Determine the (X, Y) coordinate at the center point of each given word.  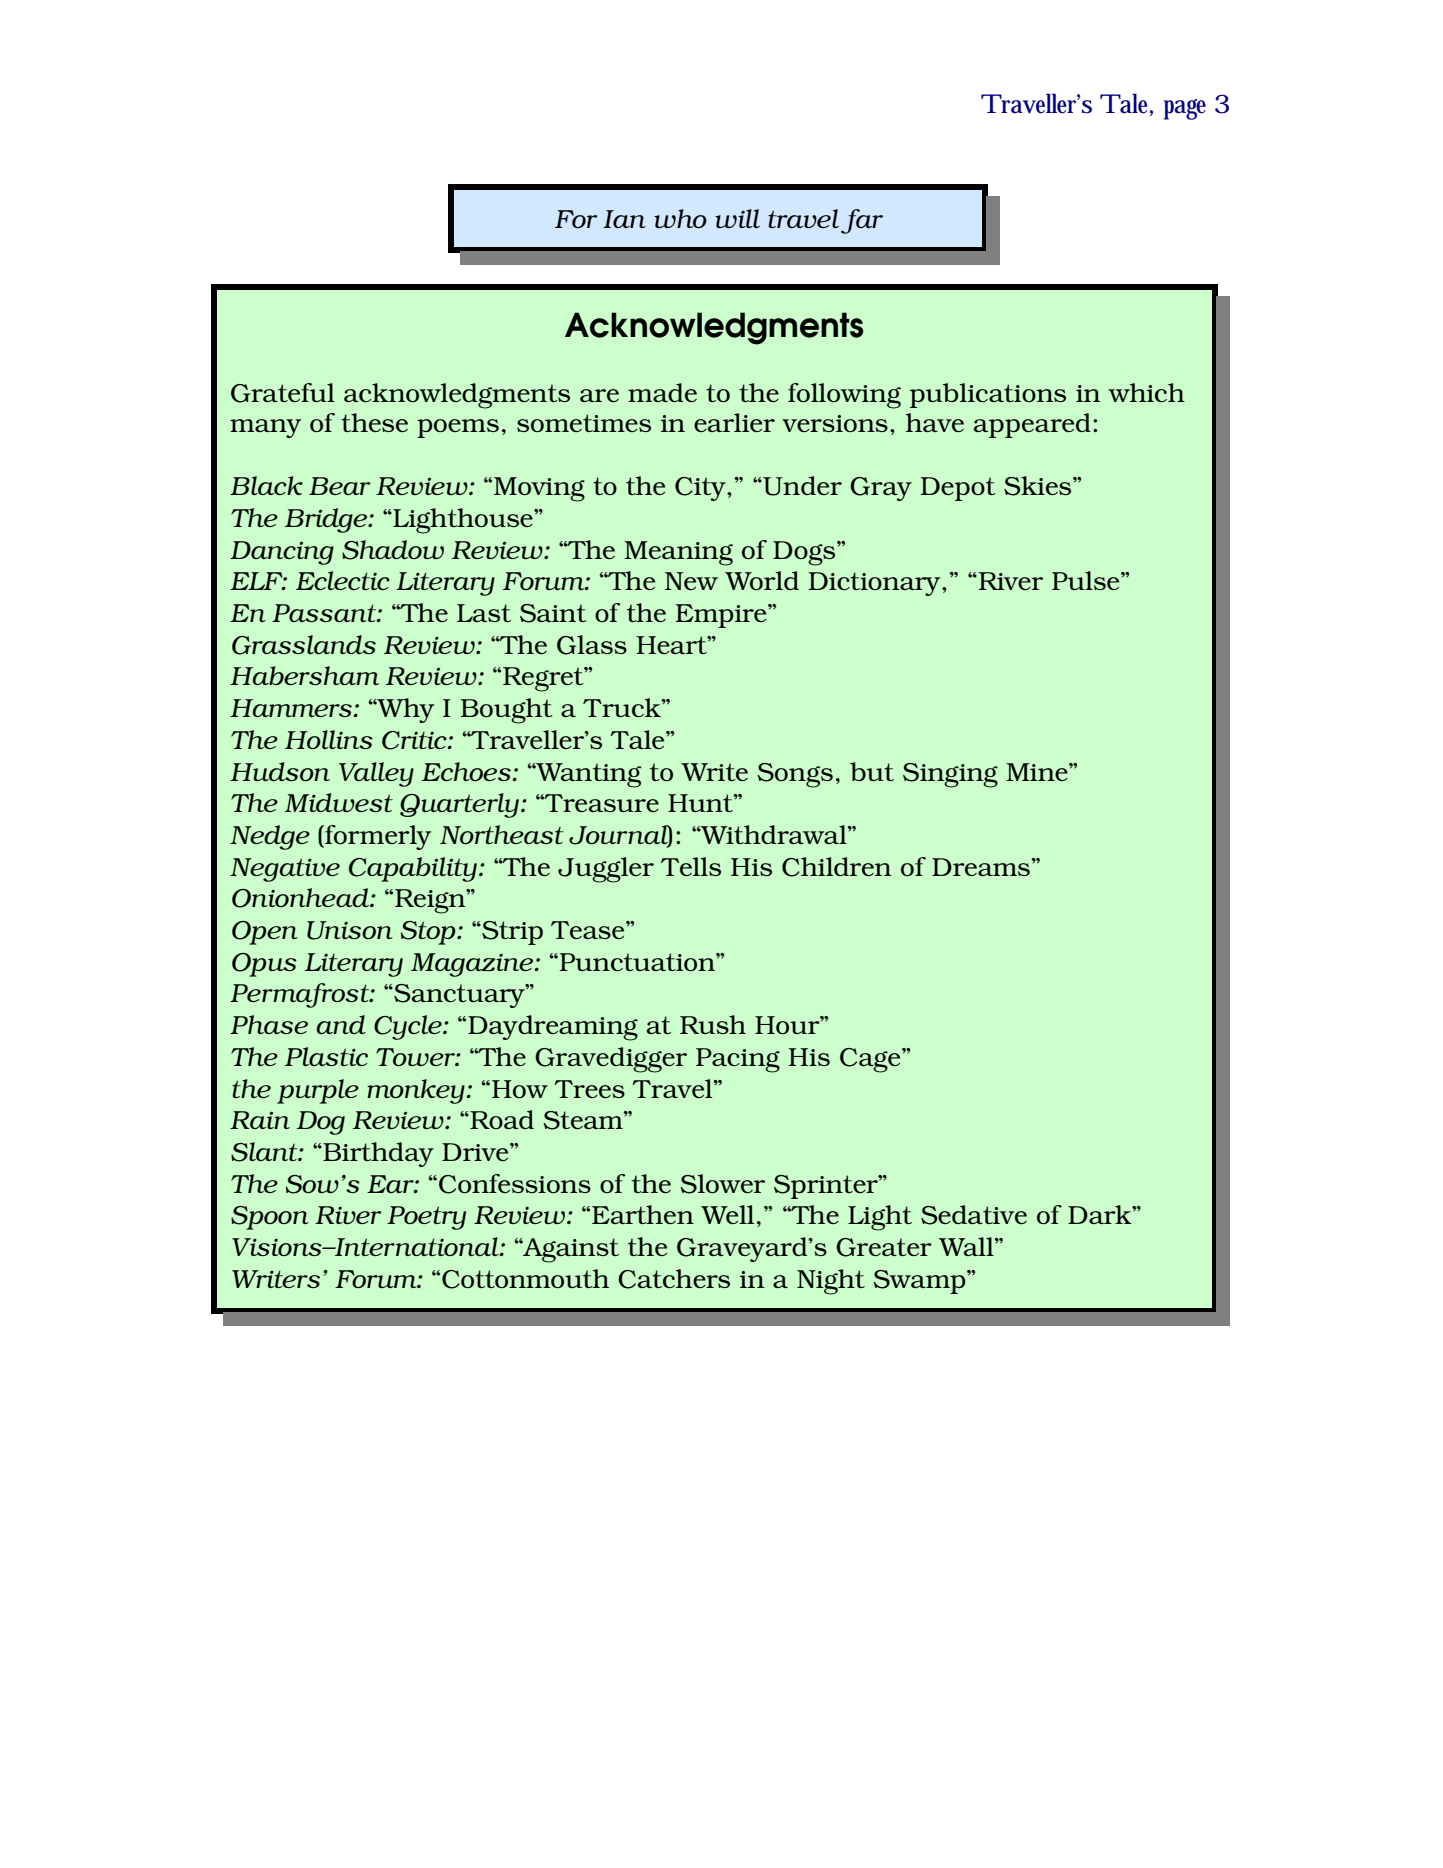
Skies (1039, 486)
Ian (624, 219)
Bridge (327, 520)
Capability (414, 869)
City (701, 489)
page (1185, 109)
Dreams (981, 867)
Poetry (426, 1218)
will (737, 218)
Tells (691, 866)
